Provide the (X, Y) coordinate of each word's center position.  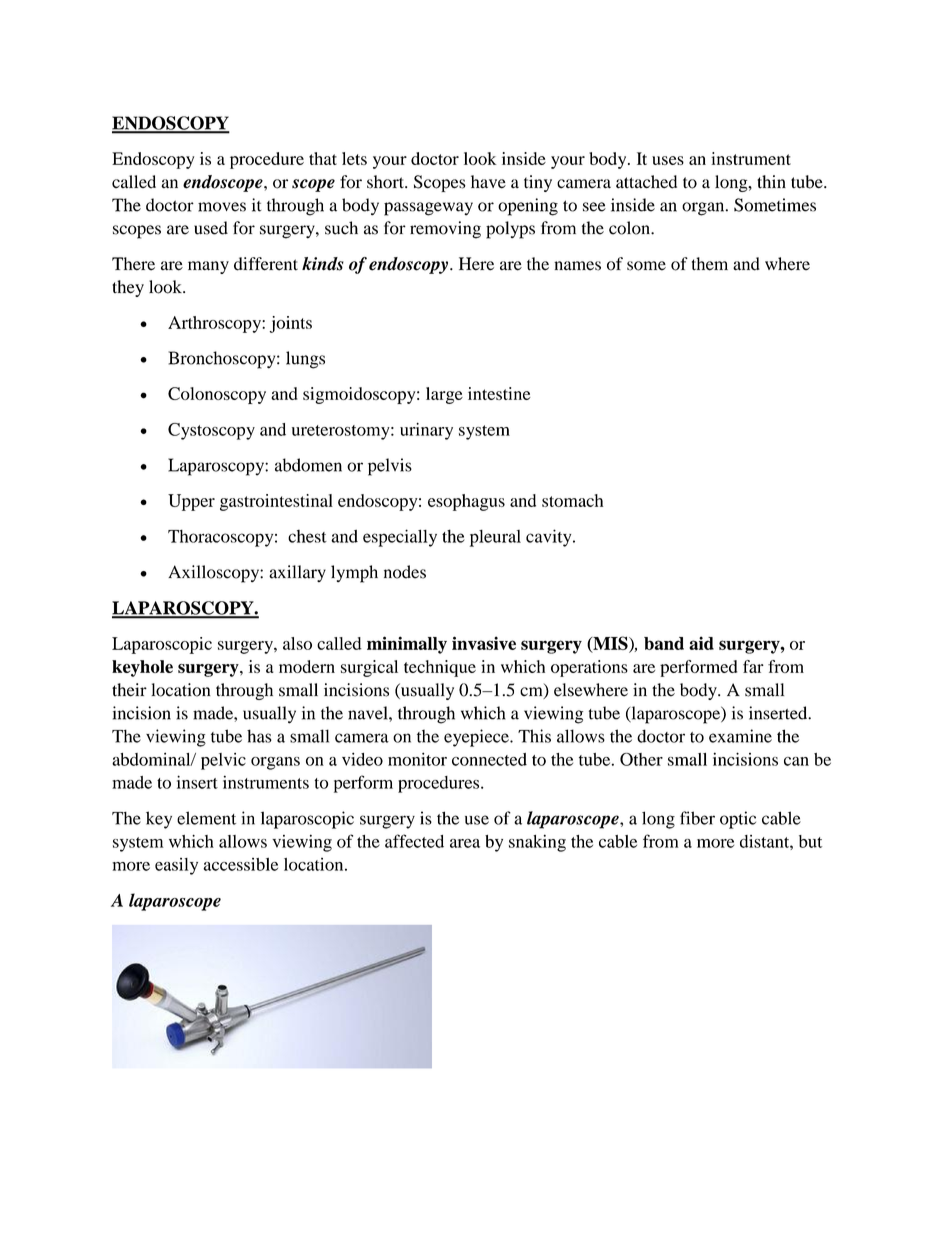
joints (291, 324)
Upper (191, 502)
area (465, 843)
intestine (499, 393)
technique (440, 668)
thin (771, 182)
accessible (240, 864)
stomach (572, 500)
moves (222, 207)
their (129, 690)
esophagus (466, 502)
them (710, 264)
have (488, 182)
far (753, 666)
